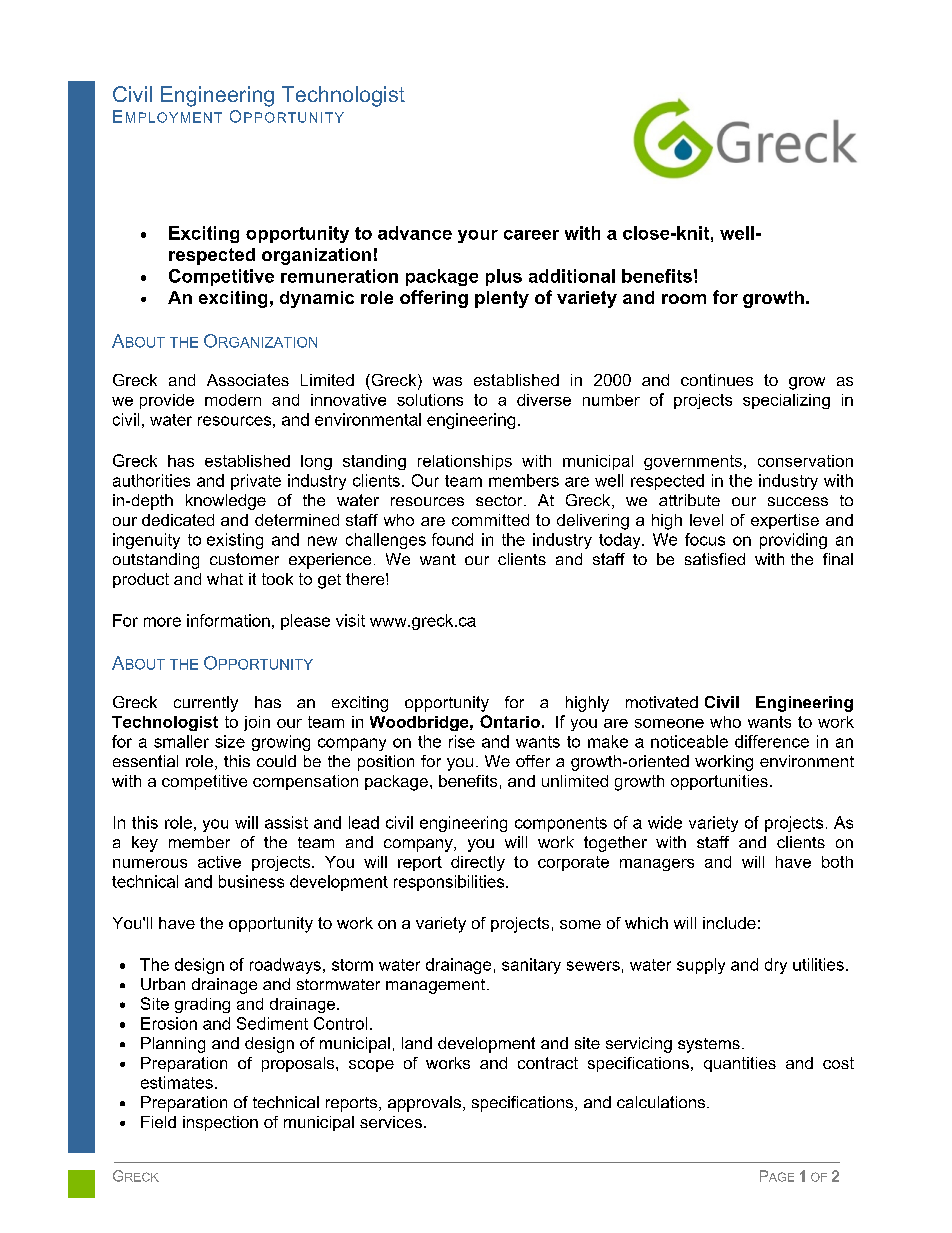  I want to click on specializing, so click(786, 401).
